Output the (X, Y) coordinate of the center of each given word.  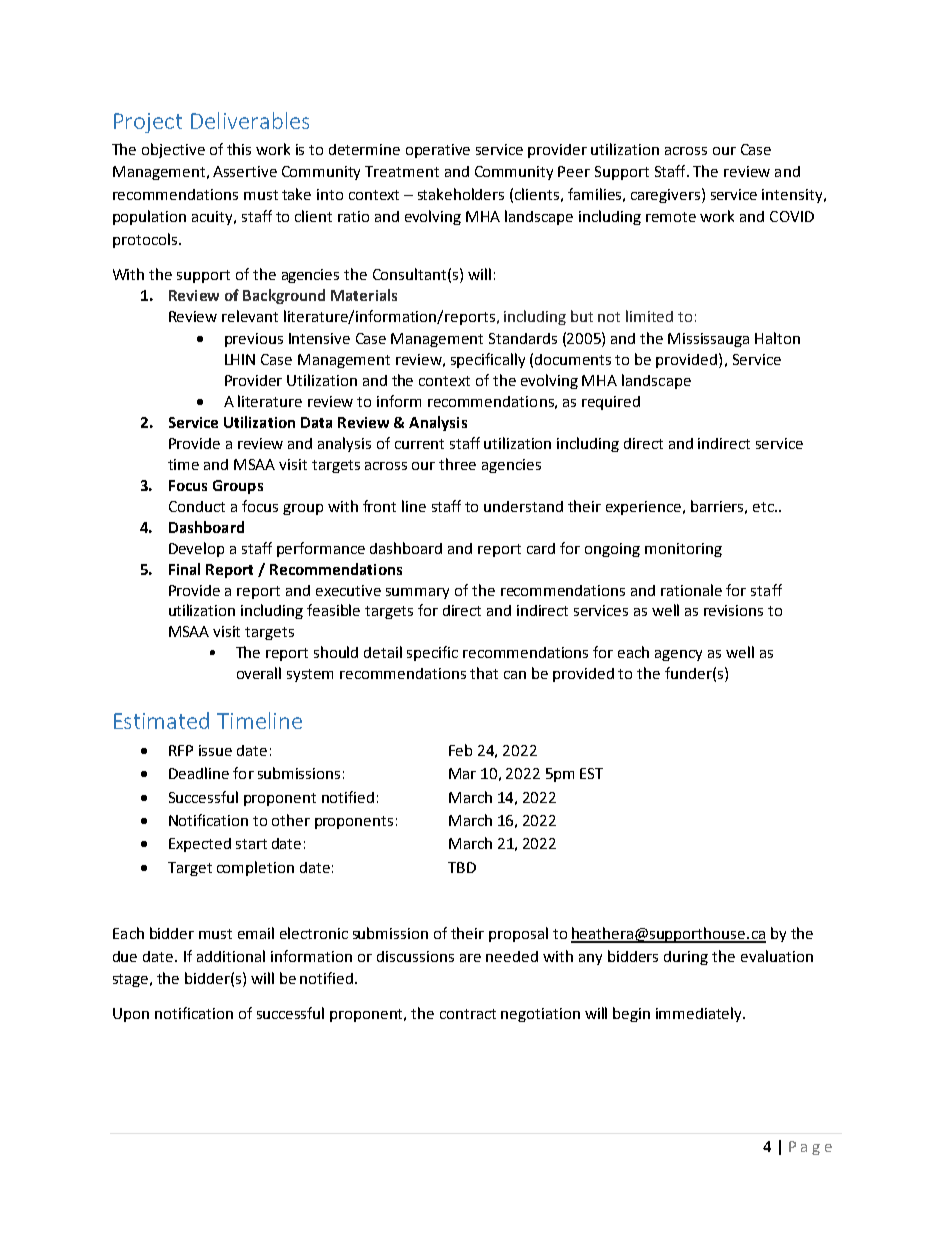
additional (231, 956)
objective (173, 150)
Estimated (161, 720)
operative (438, 151)
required (611, 403)
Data (316, 422)
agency (678, 655)
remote (671, 217)
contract (468, 1014)
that (484, 673)
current (419, 444)
